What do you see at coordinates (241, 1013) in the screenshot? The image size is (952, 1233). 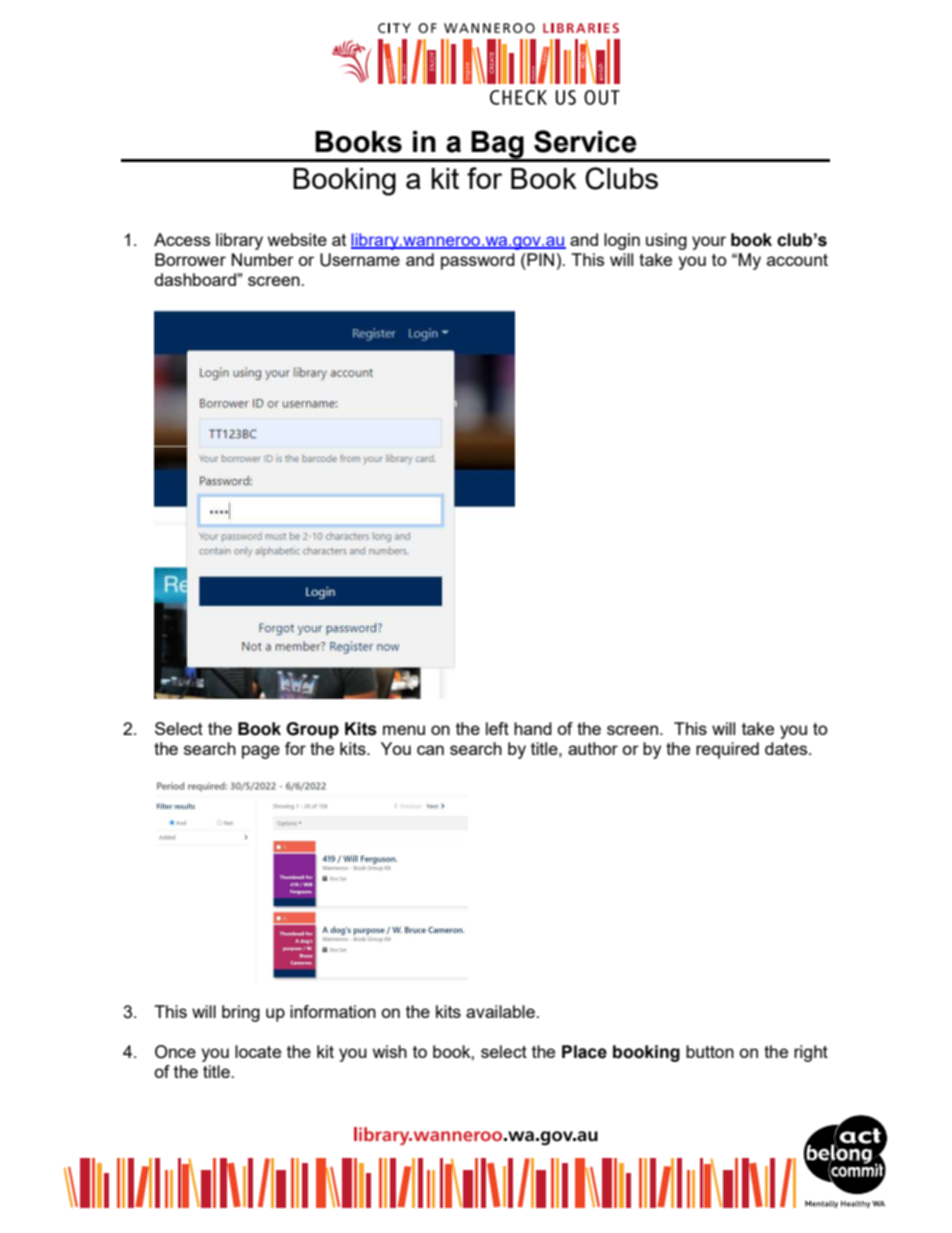 I see `bring` at bounding box center [241, 1013].
